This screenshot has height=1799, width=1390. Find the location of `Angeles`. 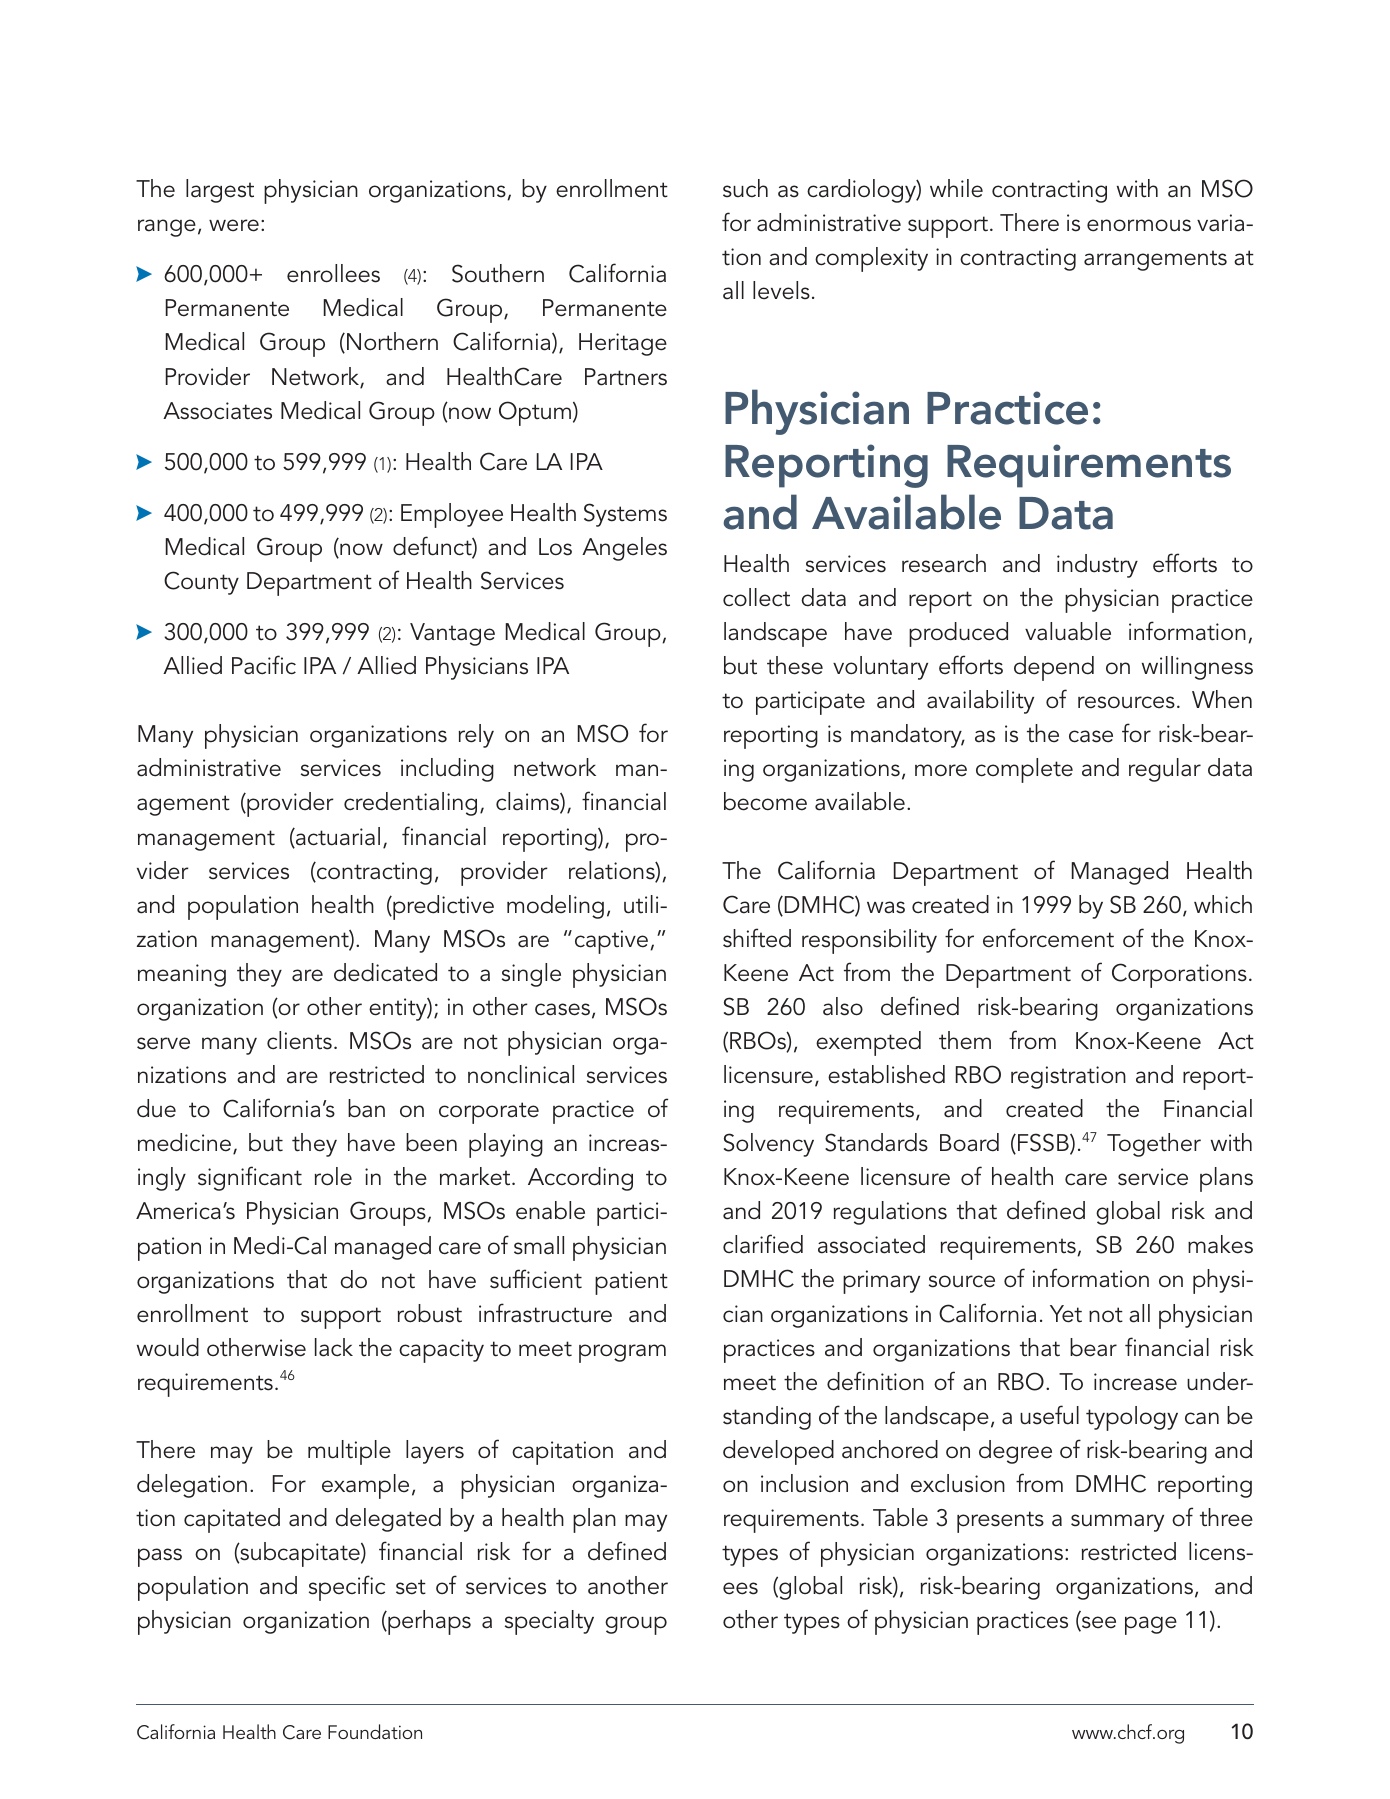

Angeles is located at coordinates (624, 549).
